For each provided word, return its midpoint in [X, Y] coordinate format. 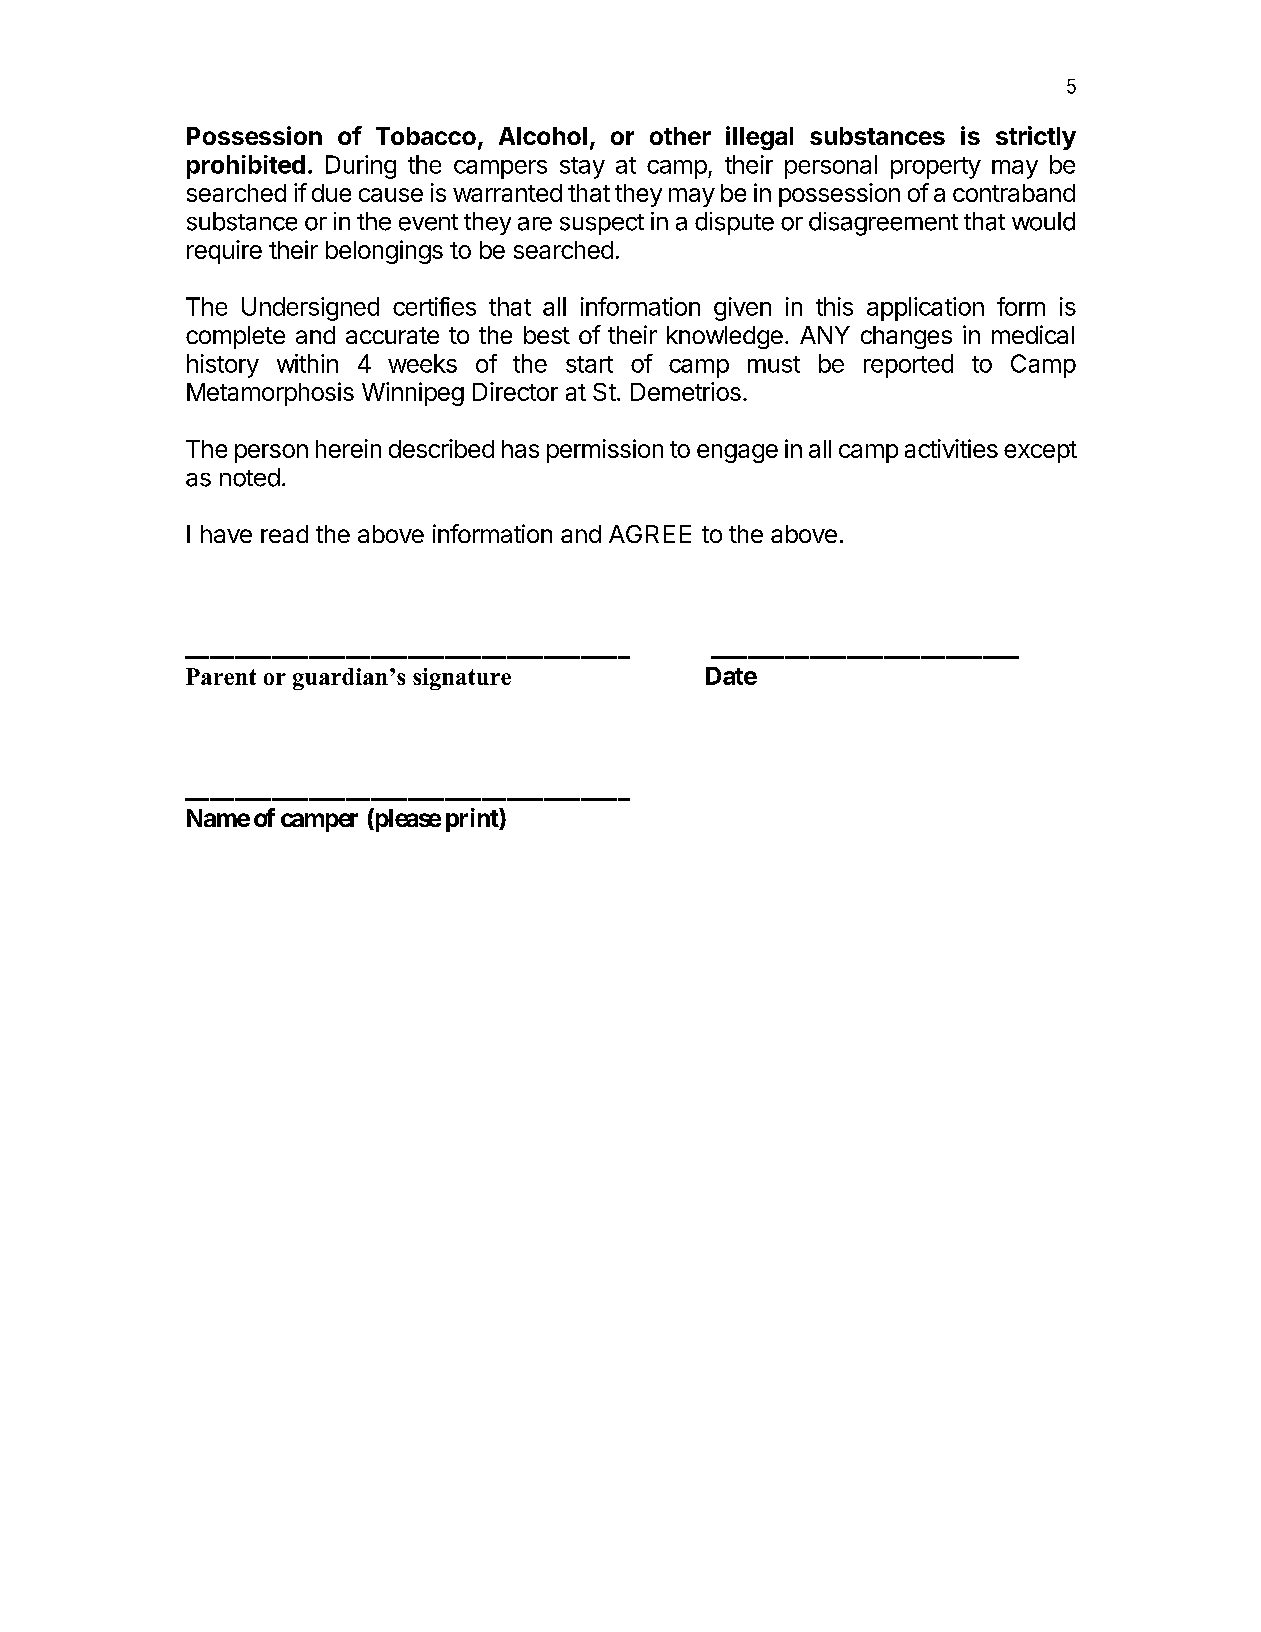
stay [582, 168]
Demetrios [686, 391]
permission [605, 451]
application [925, 309]
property [936, 168]
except [1040, 452]
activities [951, 448]
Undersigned [310, 309]
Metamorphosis [270, 394]
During [361, 167]
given [742, 309]
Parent [221, 676]
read [284, 534]
